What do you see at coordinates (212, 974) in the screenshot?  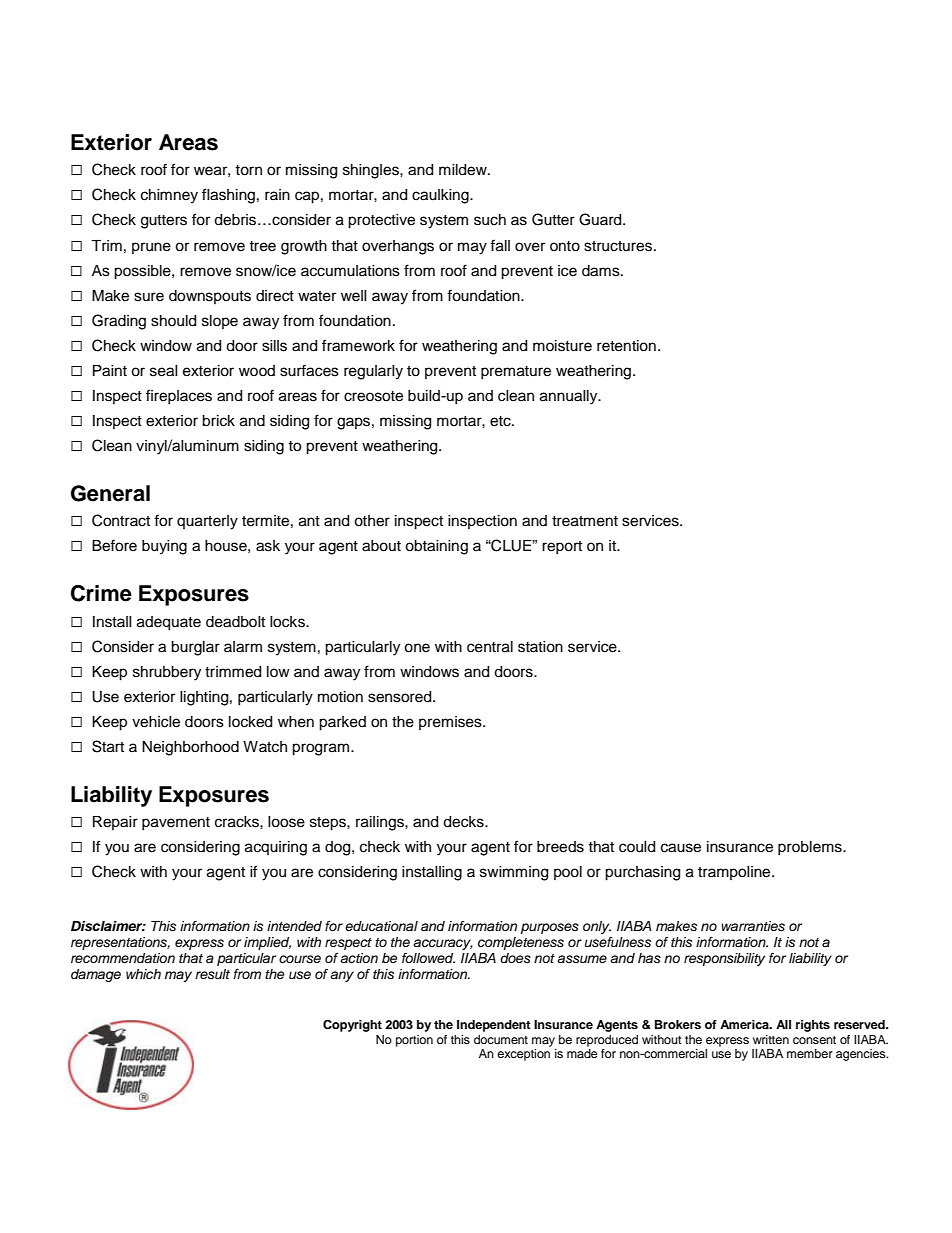 I see `result` at bounding box center [212, 974].
